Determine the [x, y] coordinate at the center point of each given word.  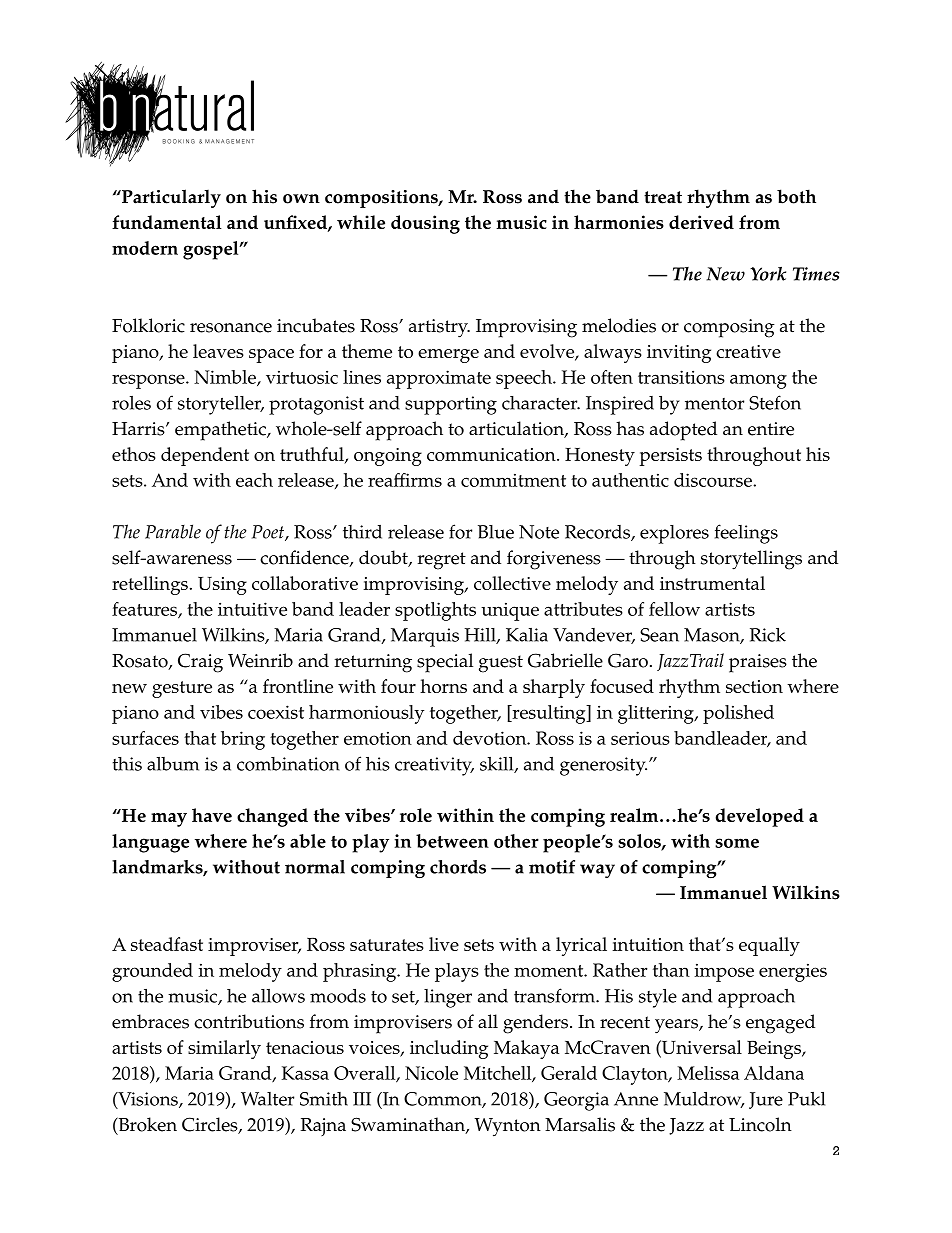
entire [771, 429]
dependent [205, 456]
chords [458, 867]
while [361, 222]
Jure [766, 1100]
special [445, 663]
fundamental [167, 222]
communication [492, 454]
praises [758, 663]
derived [701, 222]
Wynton [507, 1127]
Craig [200, 663]
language [150, 843]
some [737, 843]
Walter [267, 1099]
